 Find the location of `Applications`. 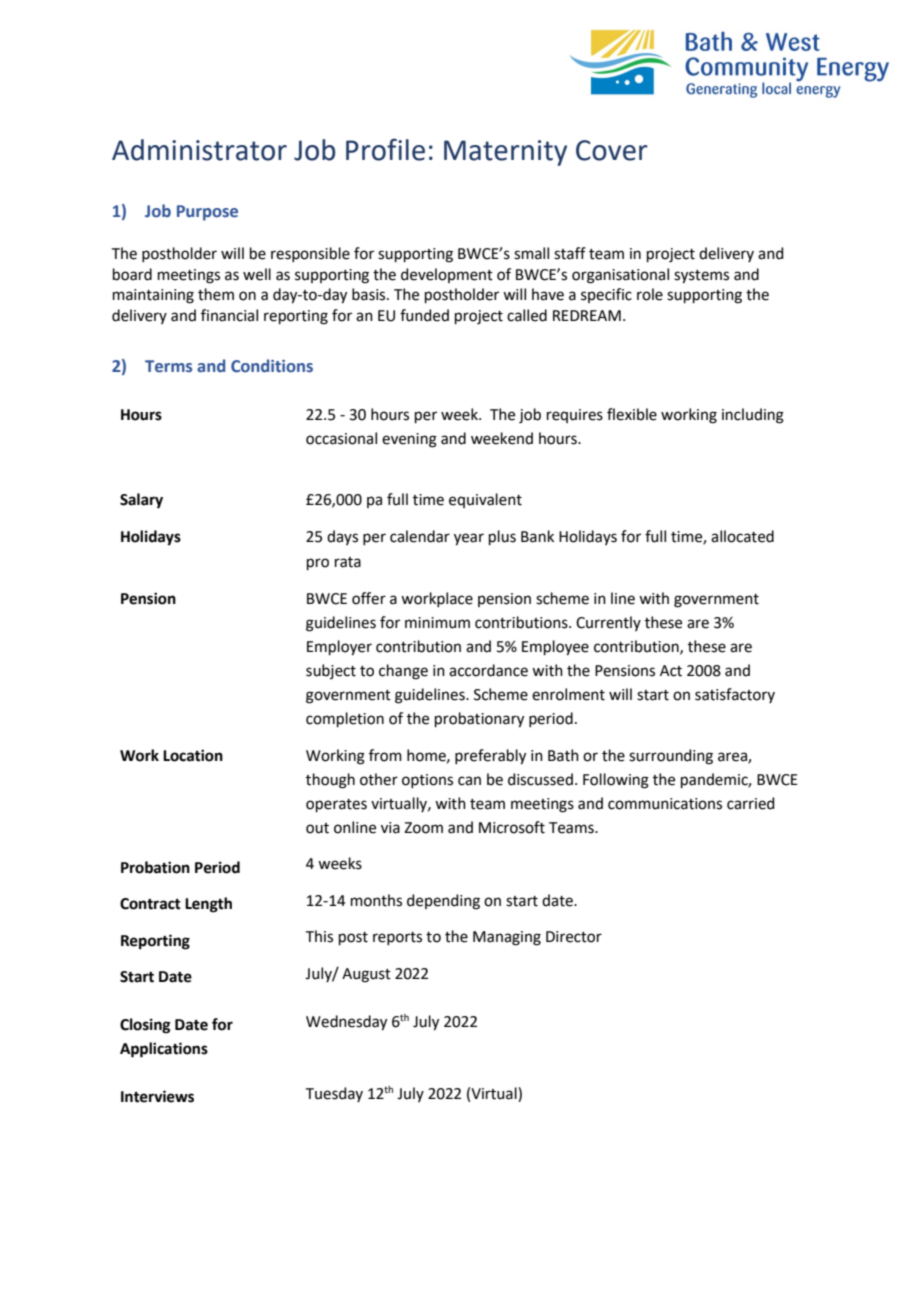

Applications is located at coordinates (164, 1050).
